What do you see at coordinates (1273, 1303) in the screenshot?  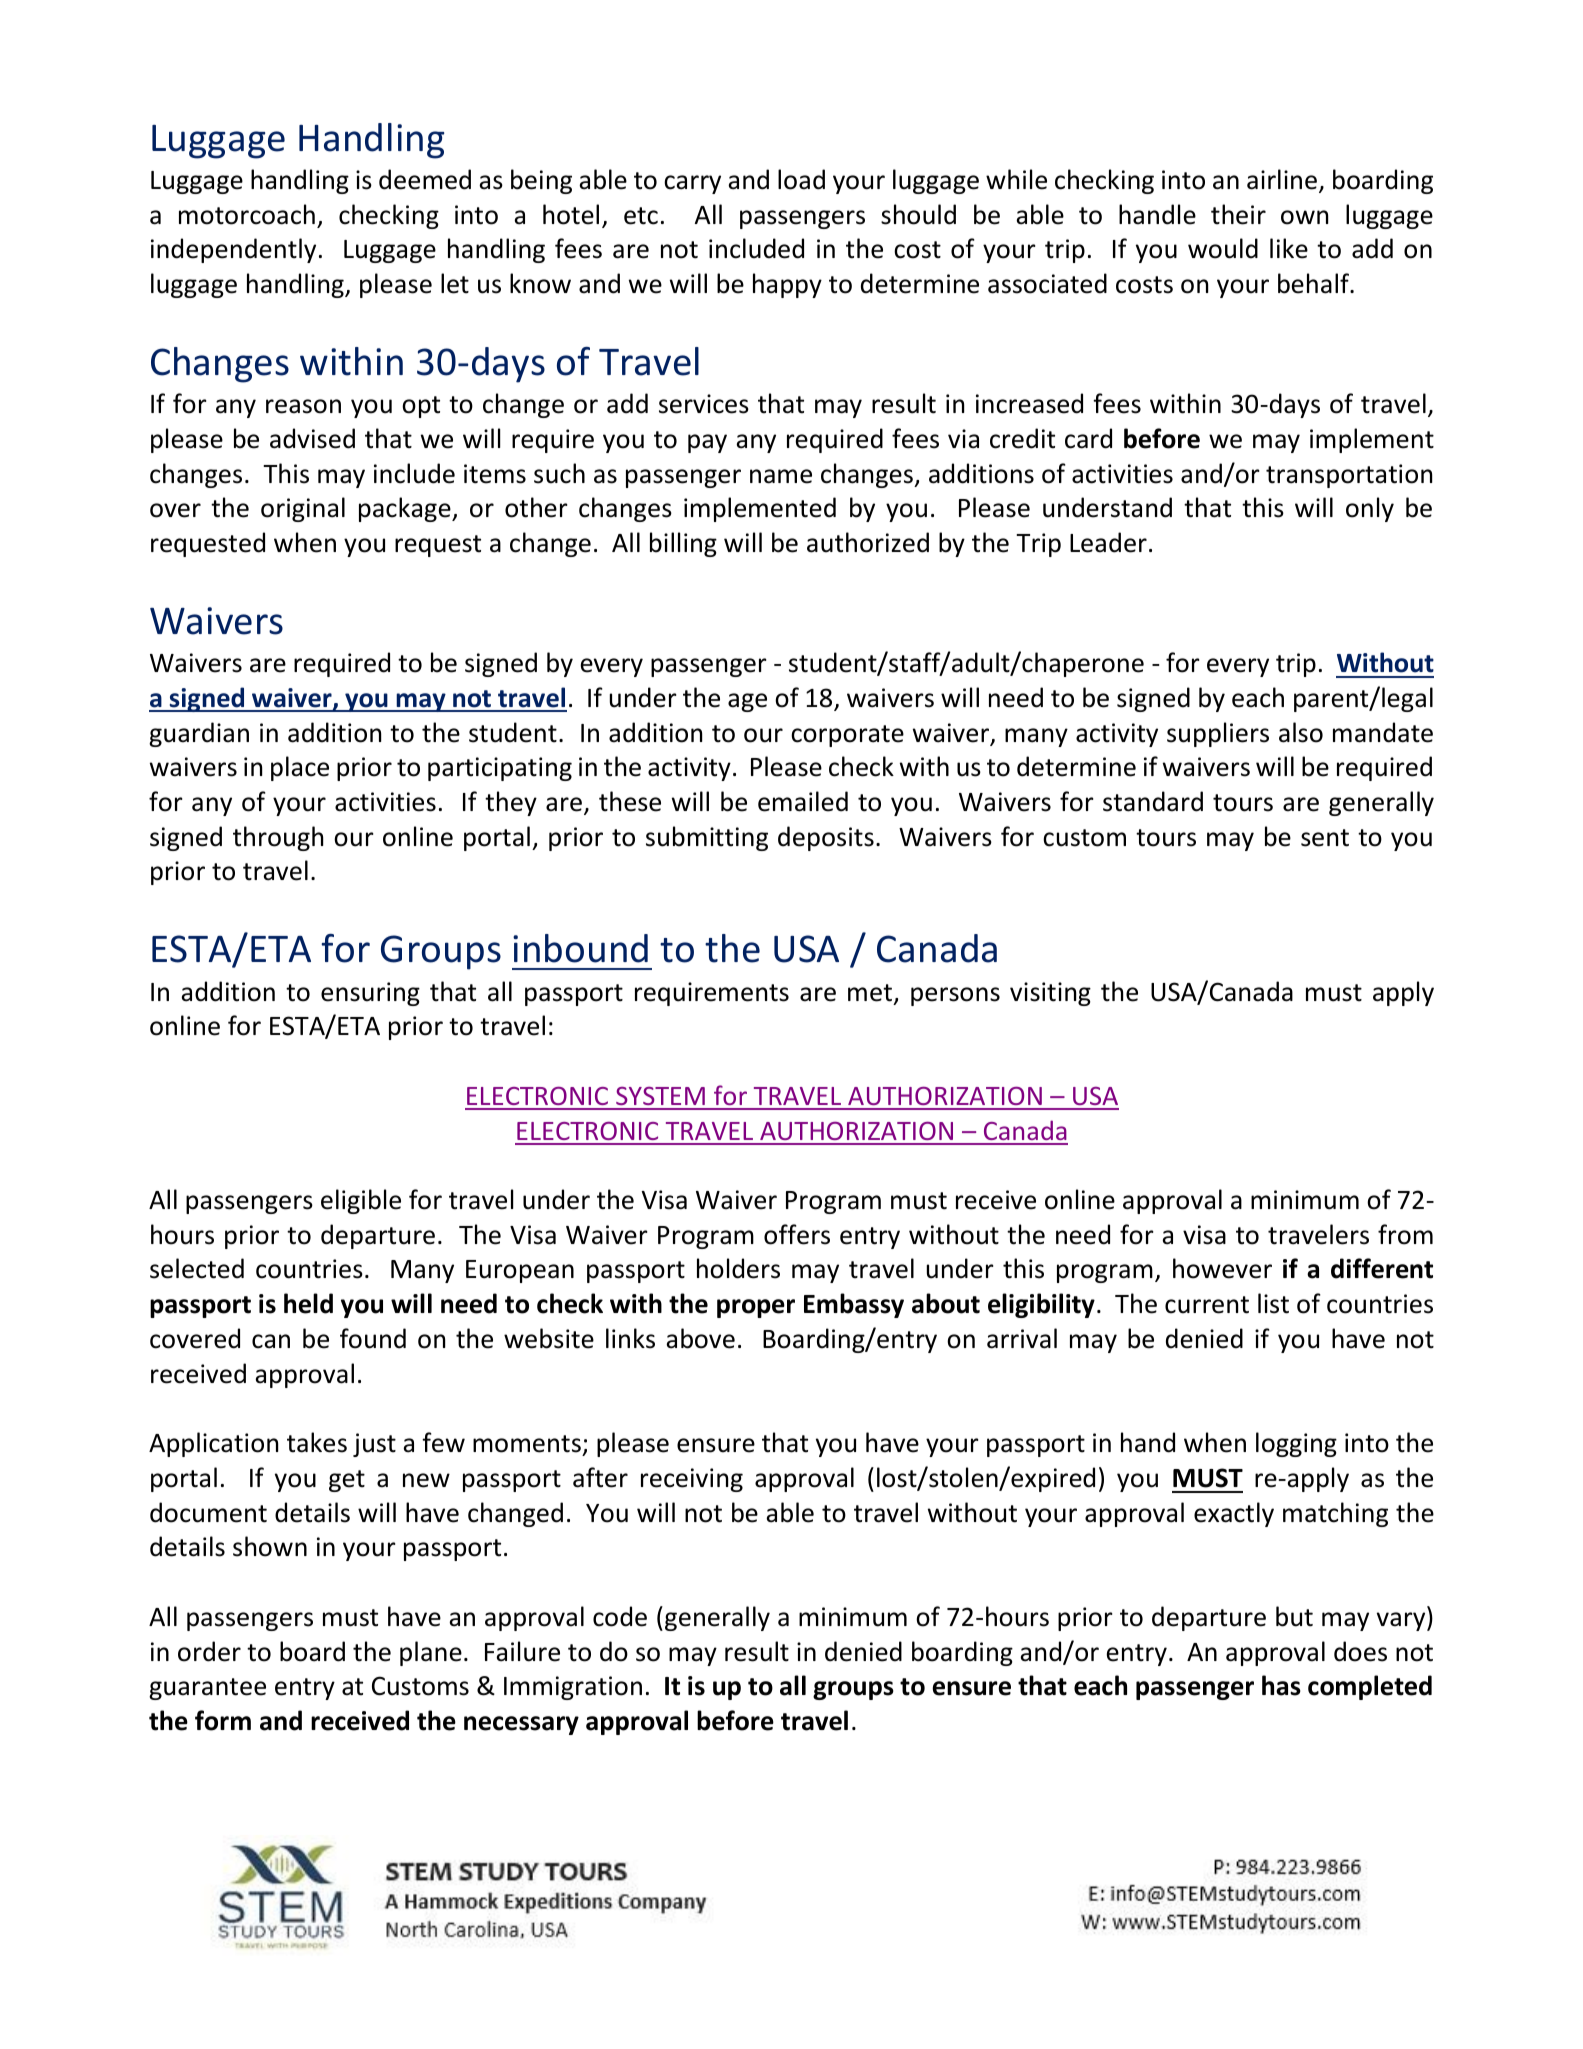 I see `list` at bounding box center [1273, 1303].
